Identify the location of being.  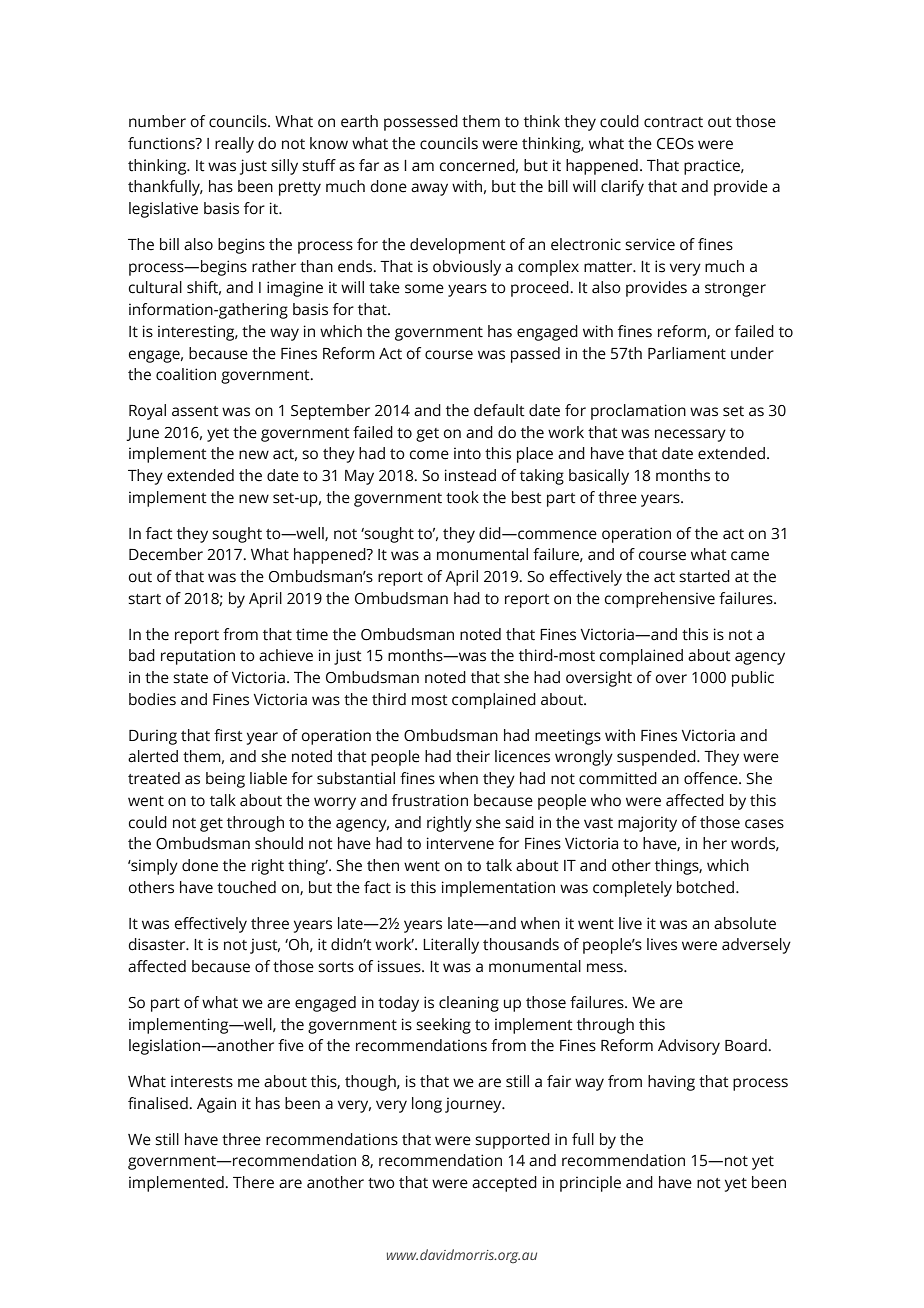
(225, 780).
